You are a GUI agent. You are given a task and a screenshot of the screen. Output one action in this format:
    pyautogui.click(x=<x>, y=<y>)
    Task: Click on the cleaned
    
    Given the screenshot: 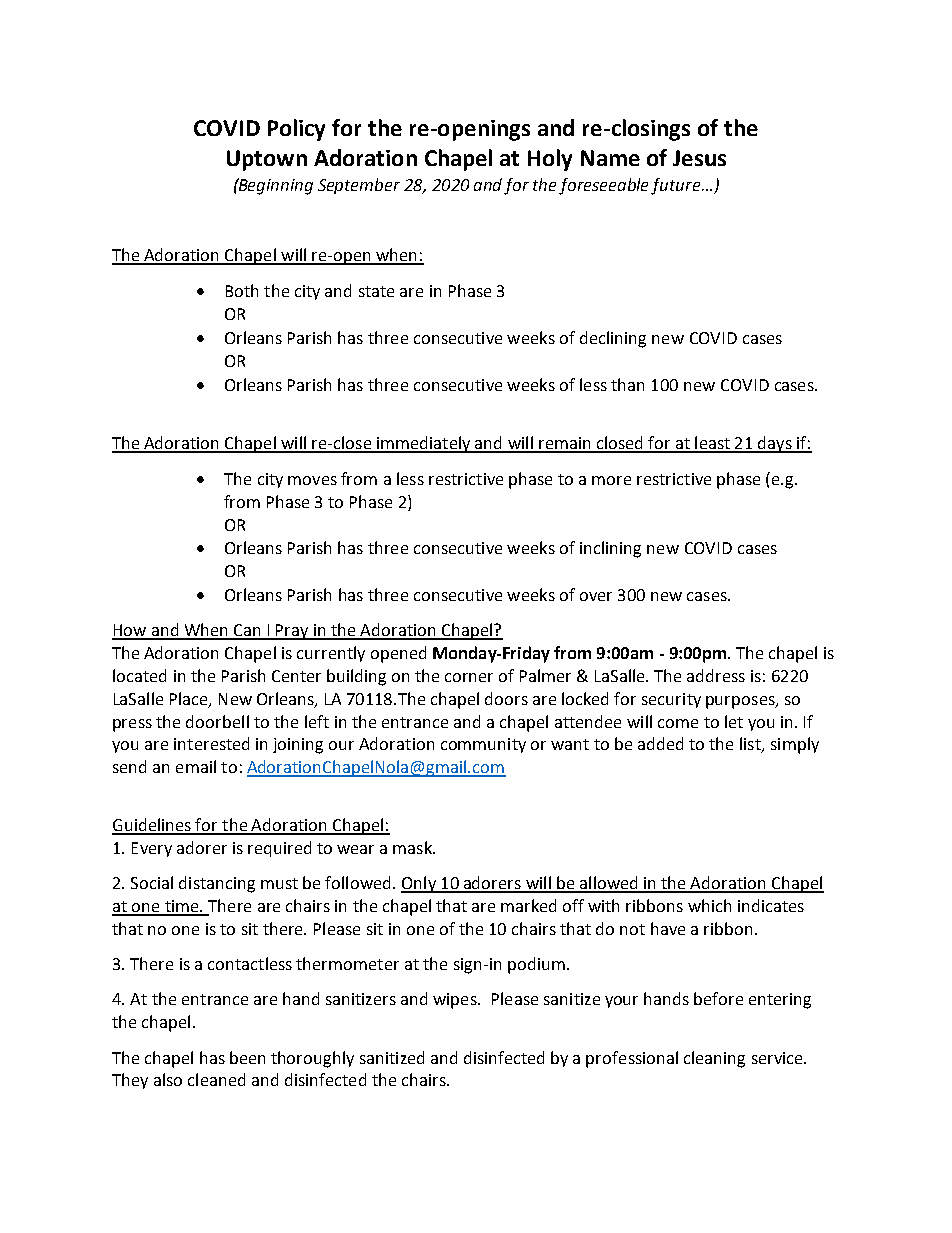 What is the action you would take?
    pyautogui.click(x=216, y=1079)
